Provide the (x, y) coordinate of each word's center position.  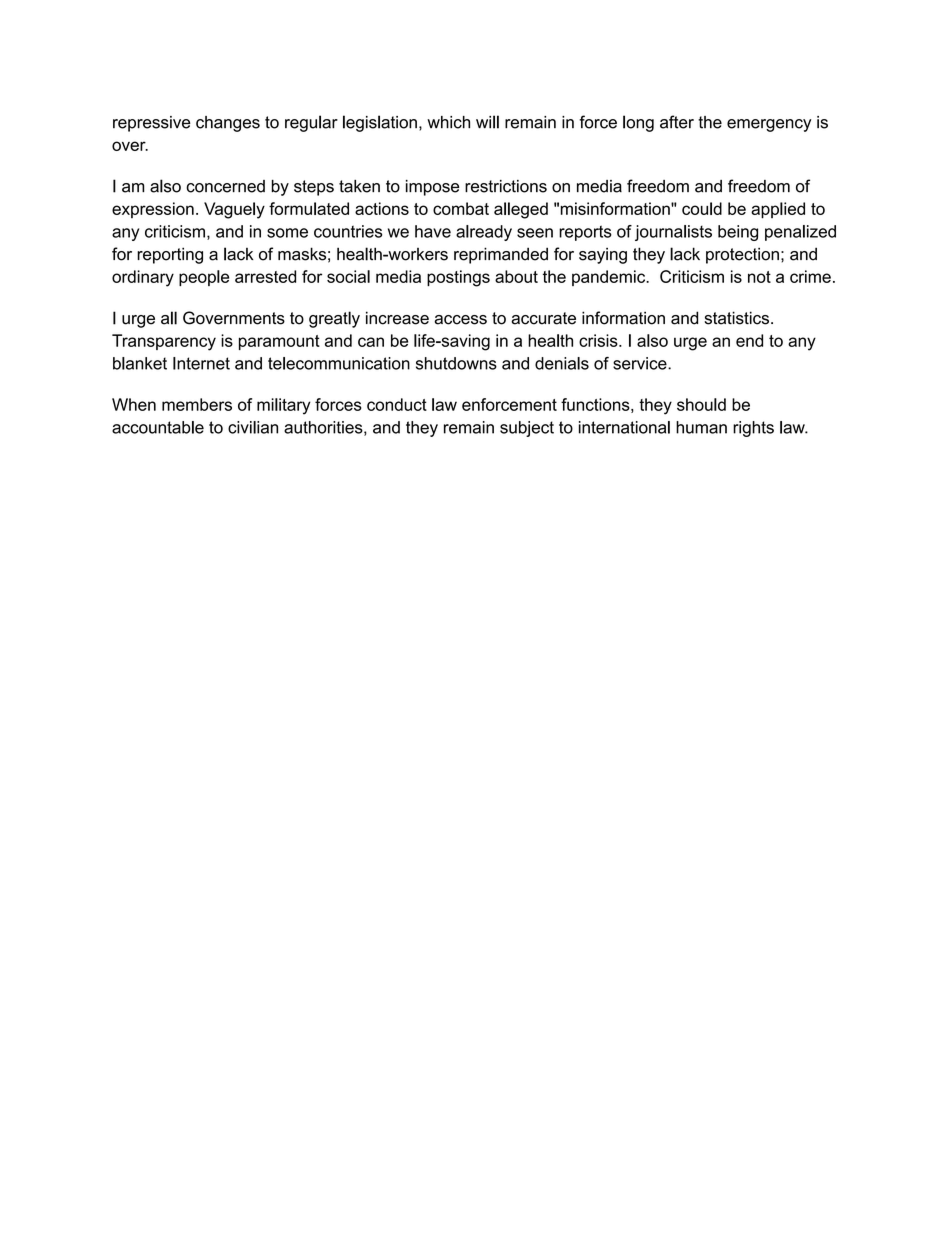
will (487, 122)
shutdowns (456, 363)
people (204, 278)
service (641, 363)
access (460, 320)
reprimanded (501, 255)
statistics (736, 318)
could (702, 208)
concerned (225, 186)
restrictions (506, 186)
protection (742, 256)
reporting (170, 255)
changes (228, 124)
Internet (201, 363)
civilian (253, 427)
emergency (769, 125)
